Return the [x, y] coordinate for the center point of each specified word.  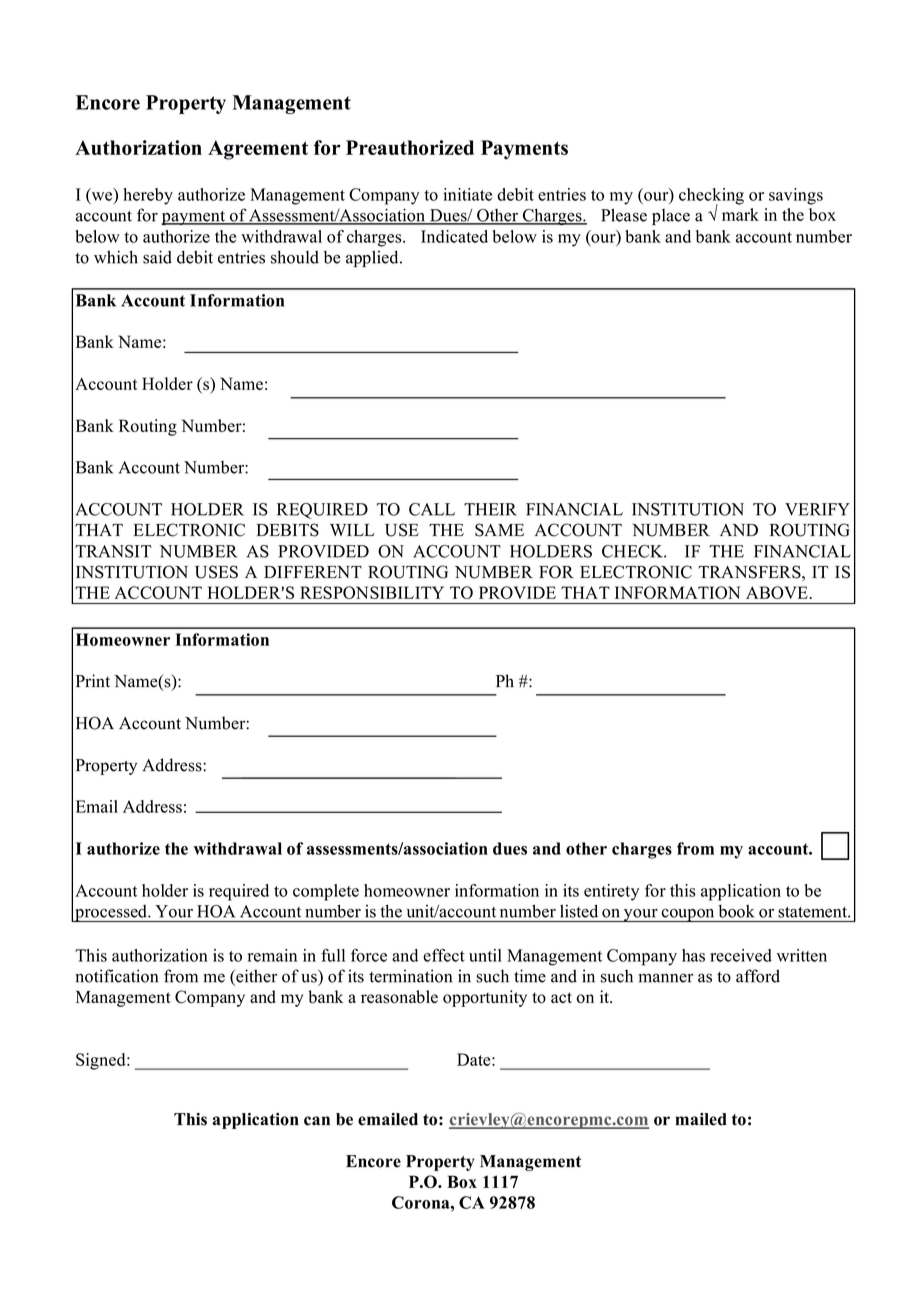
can [317, 1121]
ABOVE [777, 592]
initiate [467, 194]
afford [758, 976]
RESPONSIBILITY [372, 592]
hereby [148, 196]
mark [740, 214]
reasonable [399, 997]
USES [216, 572]
